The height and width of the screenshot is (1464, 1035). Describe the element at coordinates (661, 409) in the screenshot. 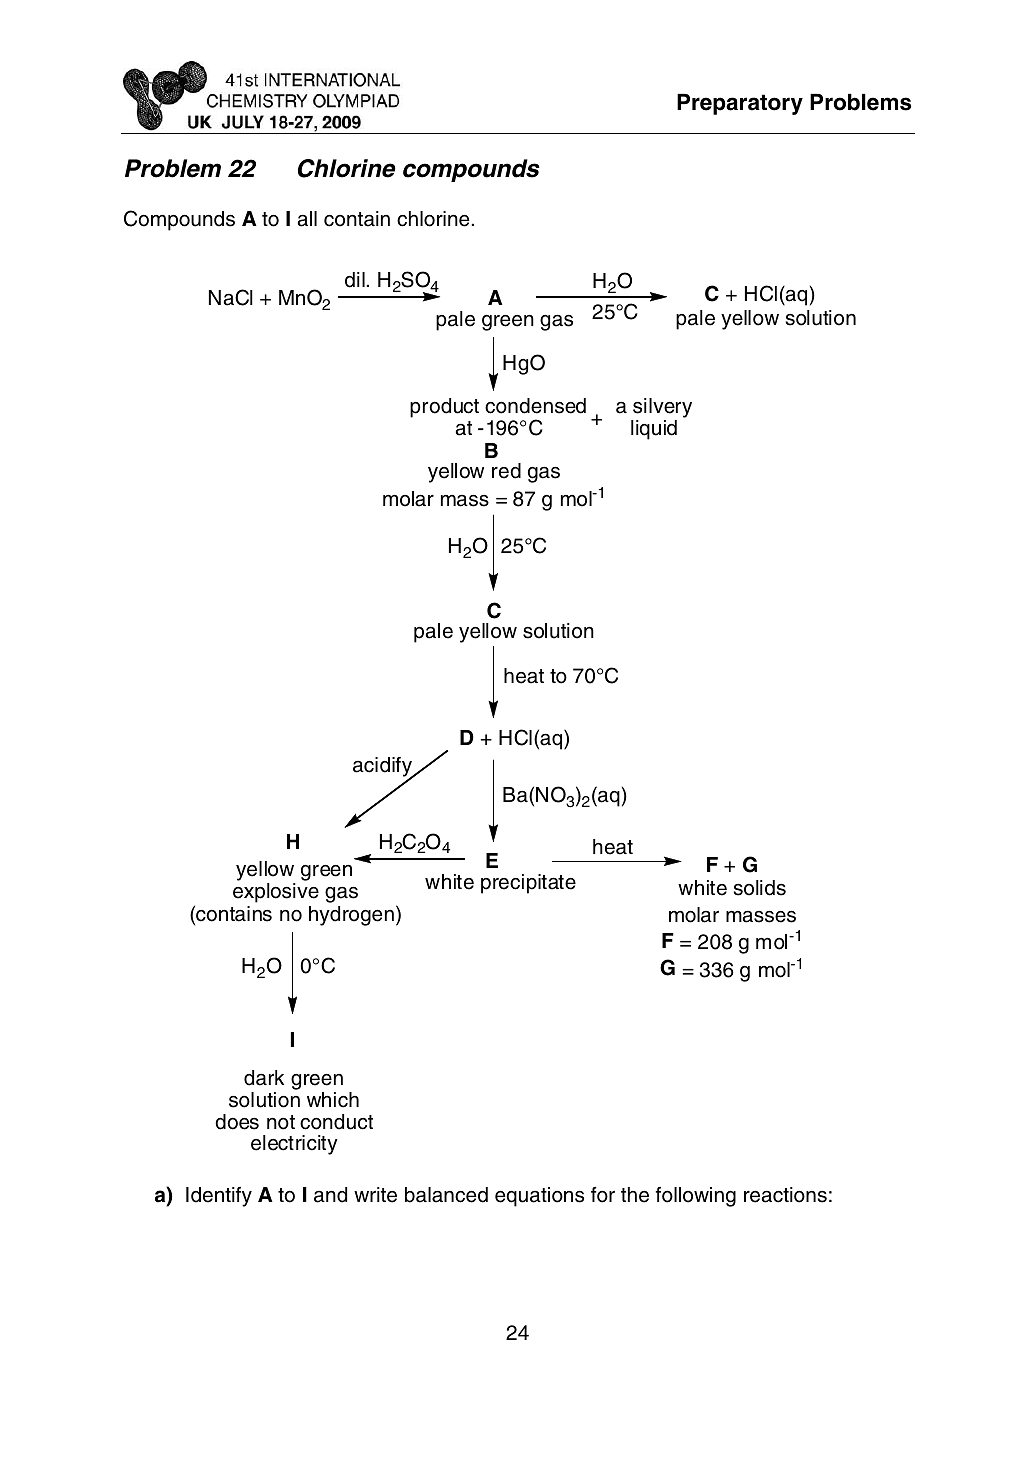

I see `silvery` at that location.
